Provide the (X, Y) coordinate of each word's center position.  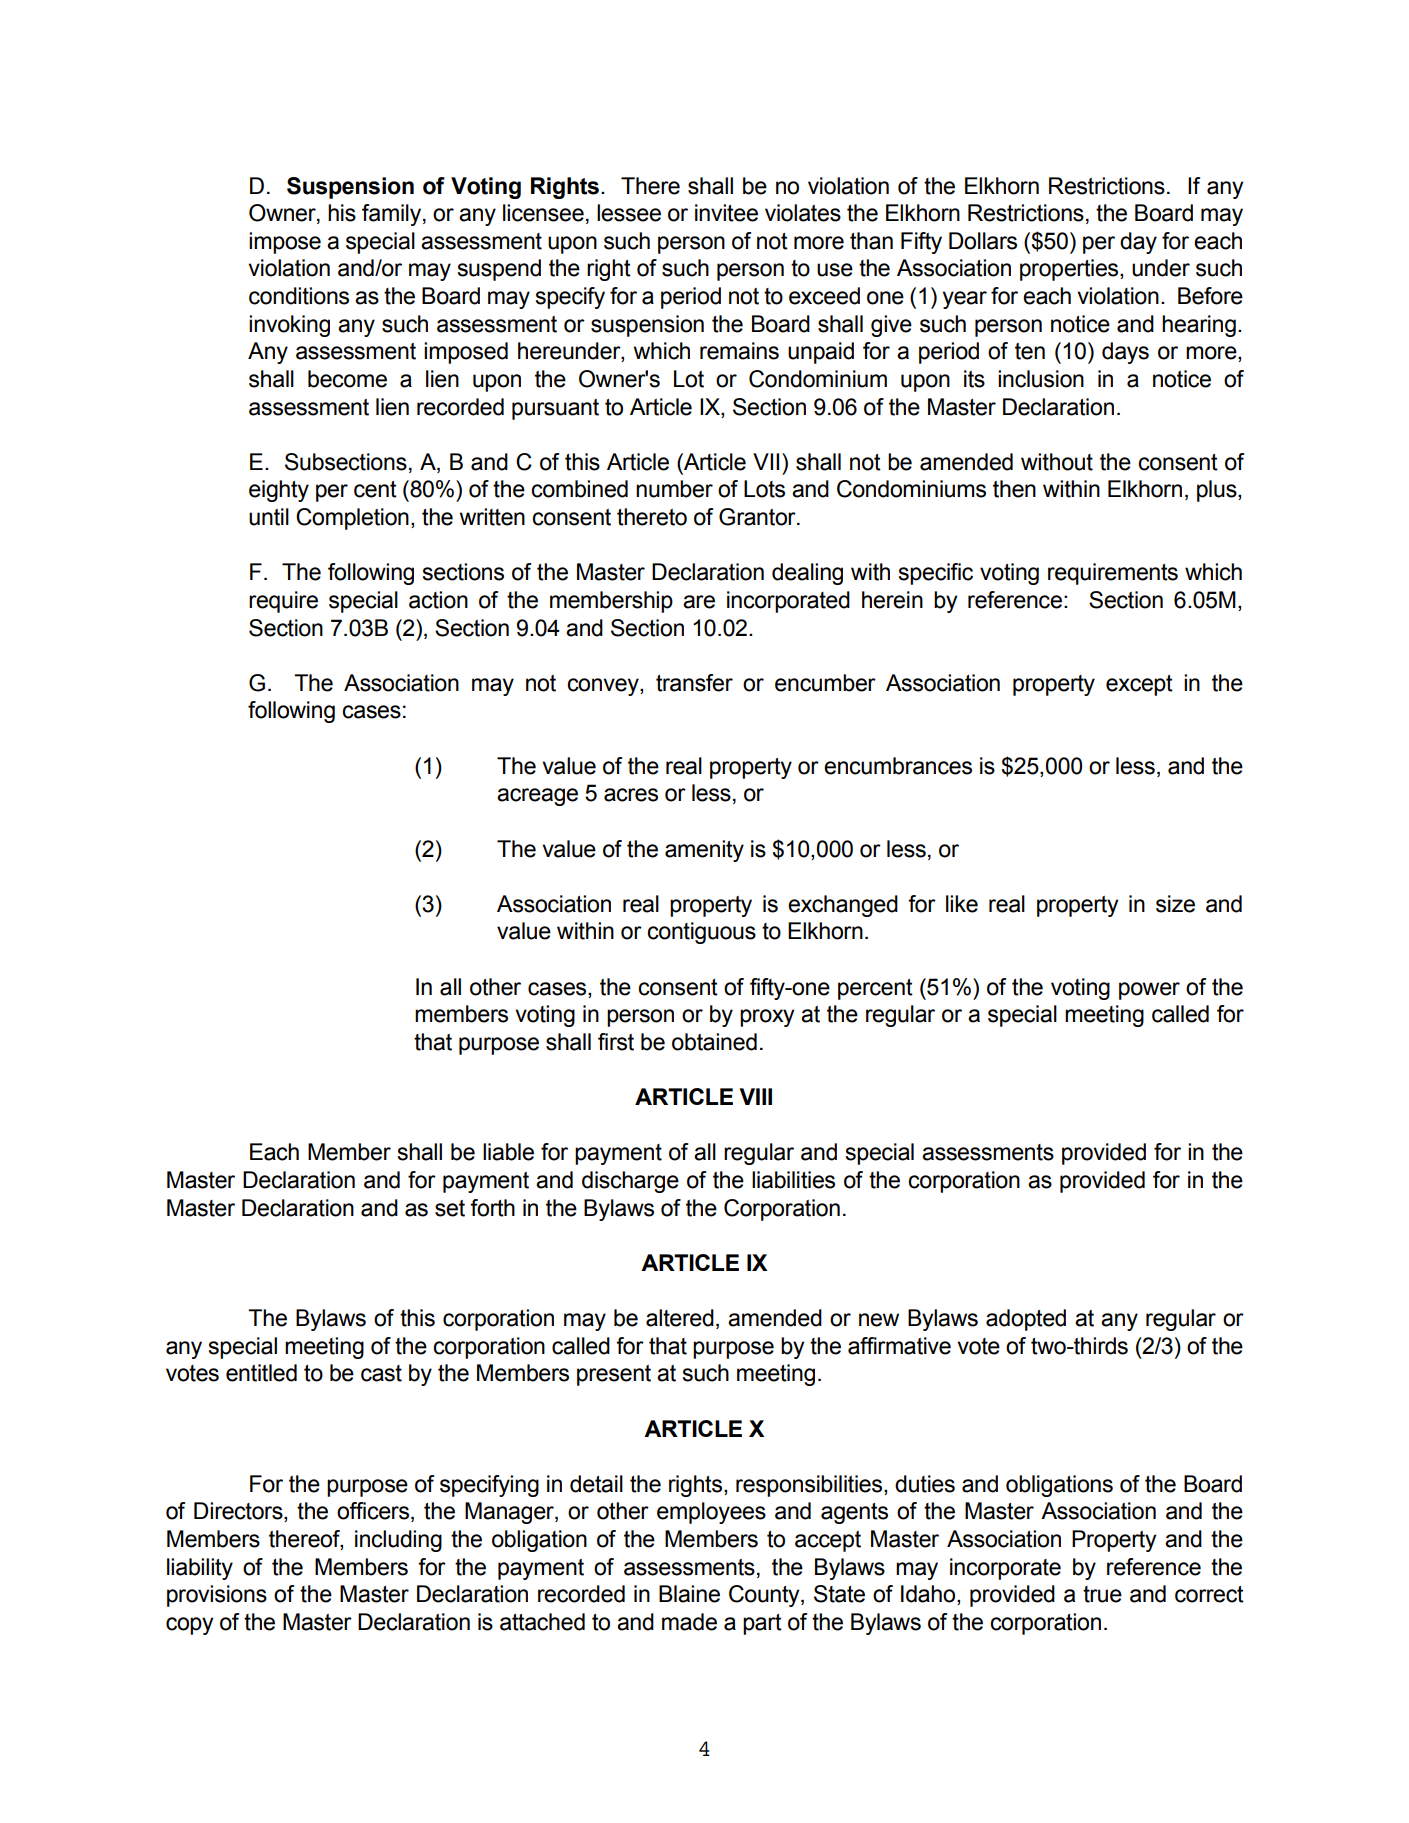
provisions (217, 1596)
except (1139, 685)
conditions (299, 296)
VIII (756, 1096)
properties (1070, 270)
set (450, 1208)
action (438, 600)
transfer (694, 683)
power (1149, 991)
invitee (726, 213)
